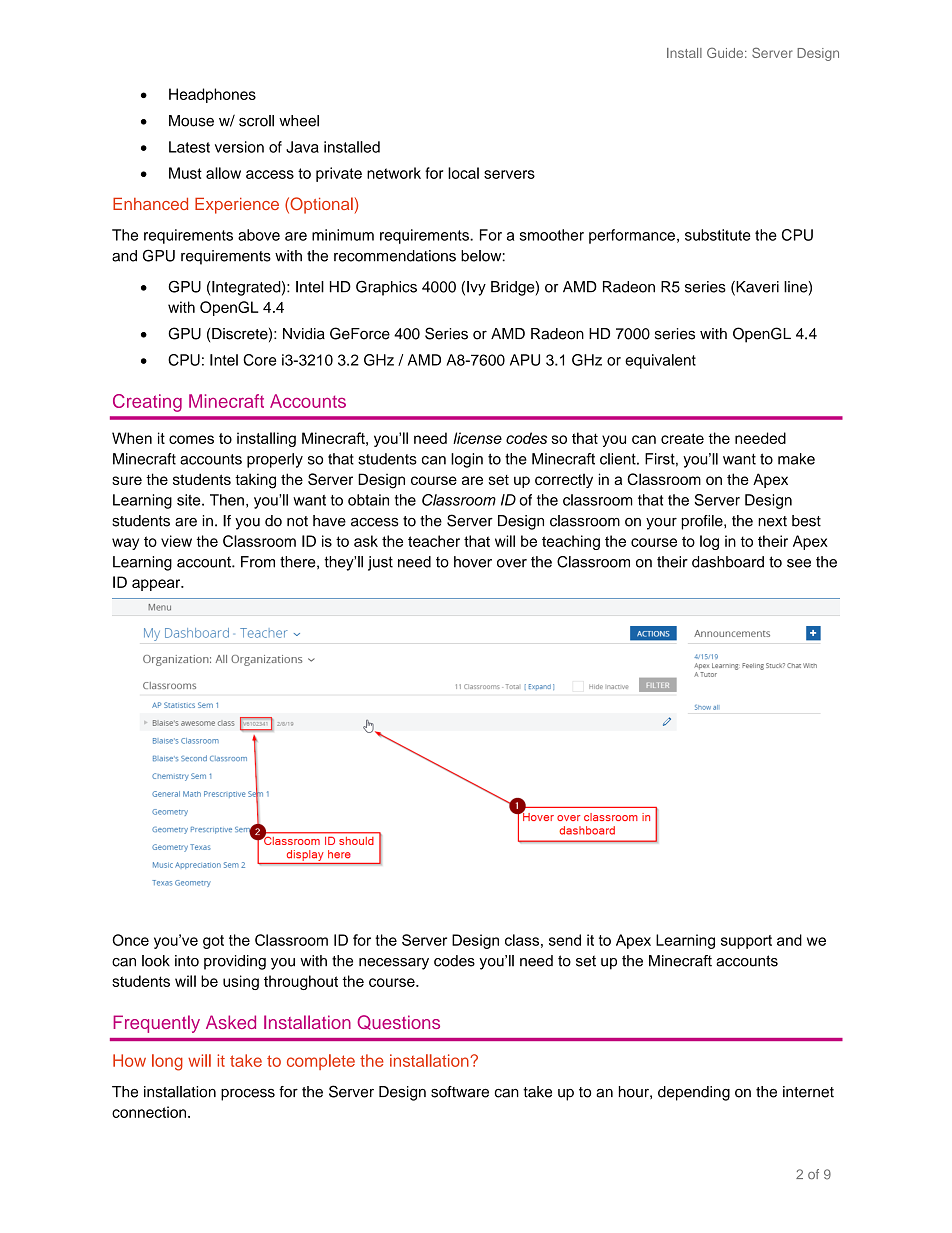 This document has height=1233, width=952. What do you see at coordinates (718, 235) in the document?
I see `substitute` at bounding box center [718, 235].
